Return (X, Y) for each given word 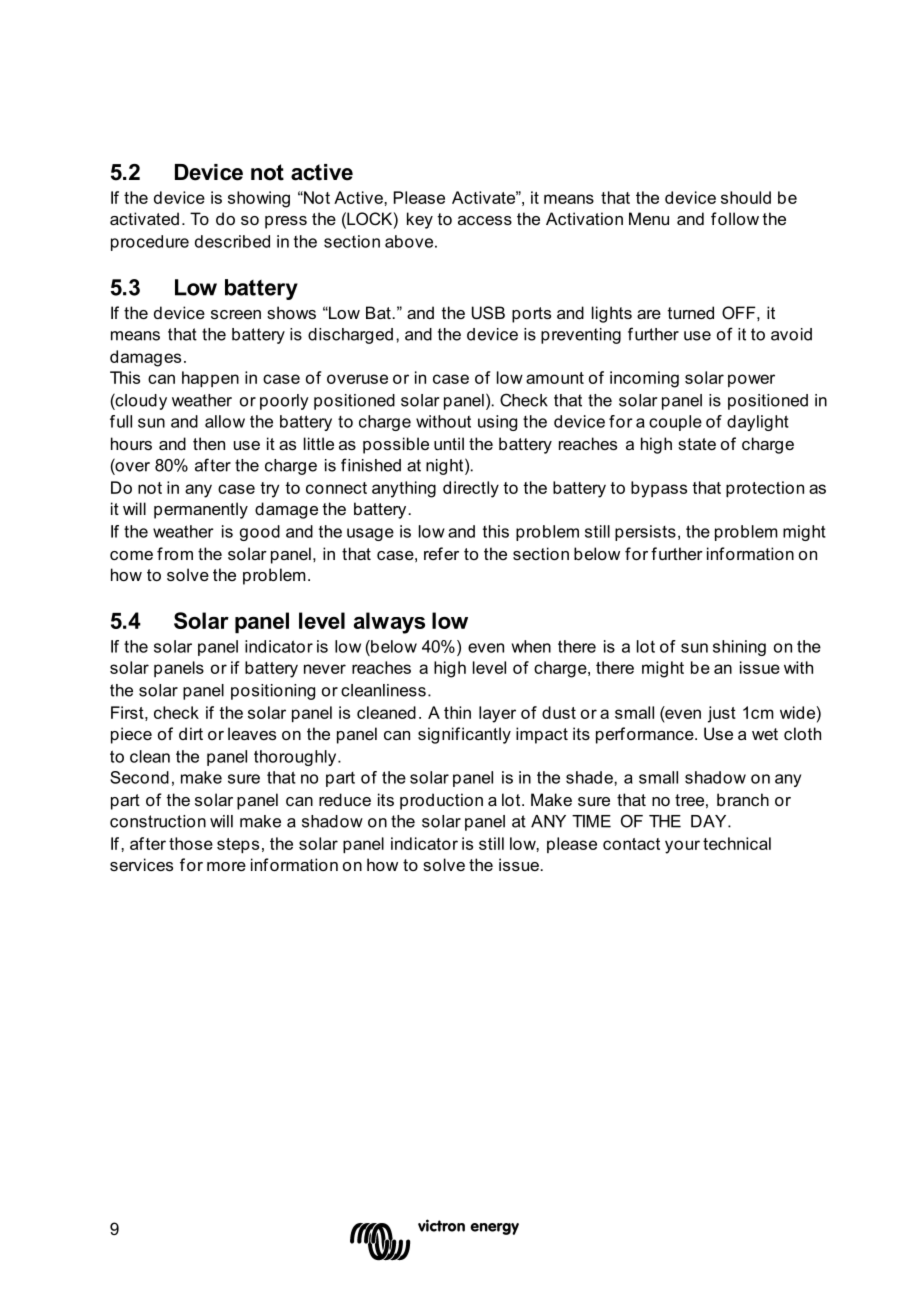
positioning (273, 692)
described (232, 241)
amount (555, 378)
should (746, 197)
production (441, 801)
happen (210, 379)
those (191, 843)
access (485, 220)
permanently (201, 510)
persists (645, 533)
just (722, 714)
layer (497, 714)
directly (471, 489)
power (751, 380)
